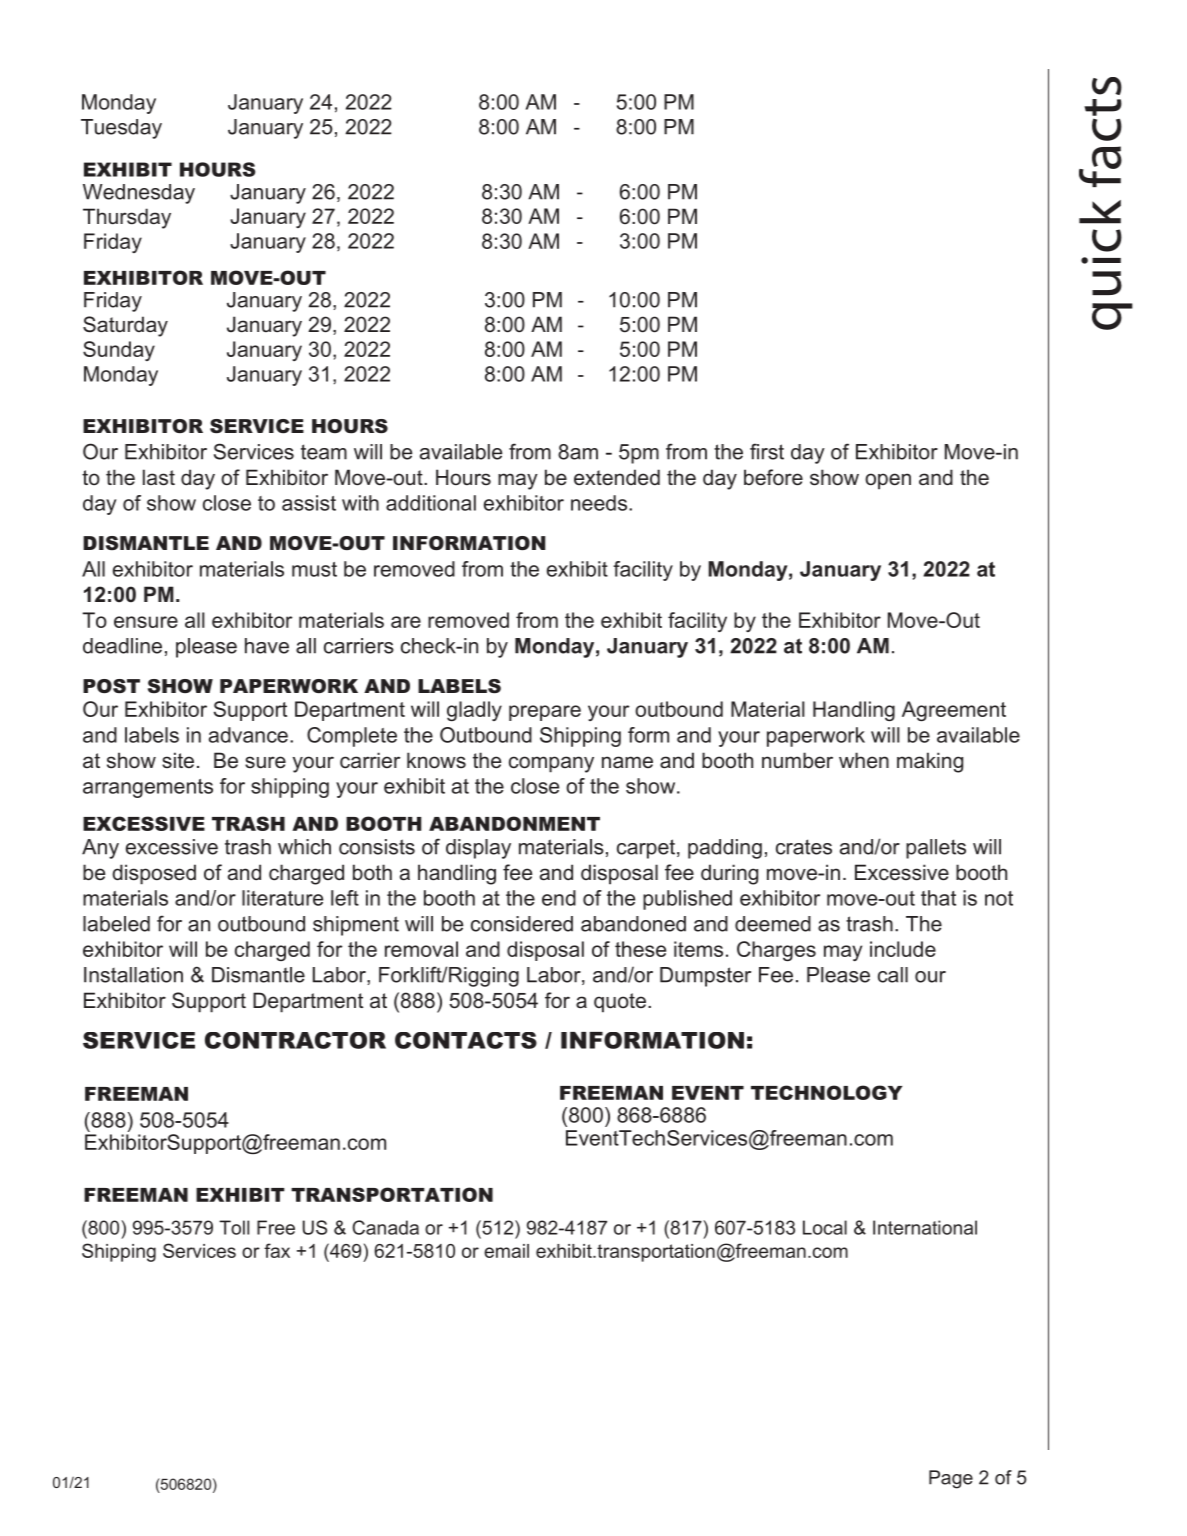 Image resolution: width=1187 pixels, height=1536 pixels. What do you see at coordinates (767, 451) in the screenshot?
I see `first` at bounding box center [767, 451].
